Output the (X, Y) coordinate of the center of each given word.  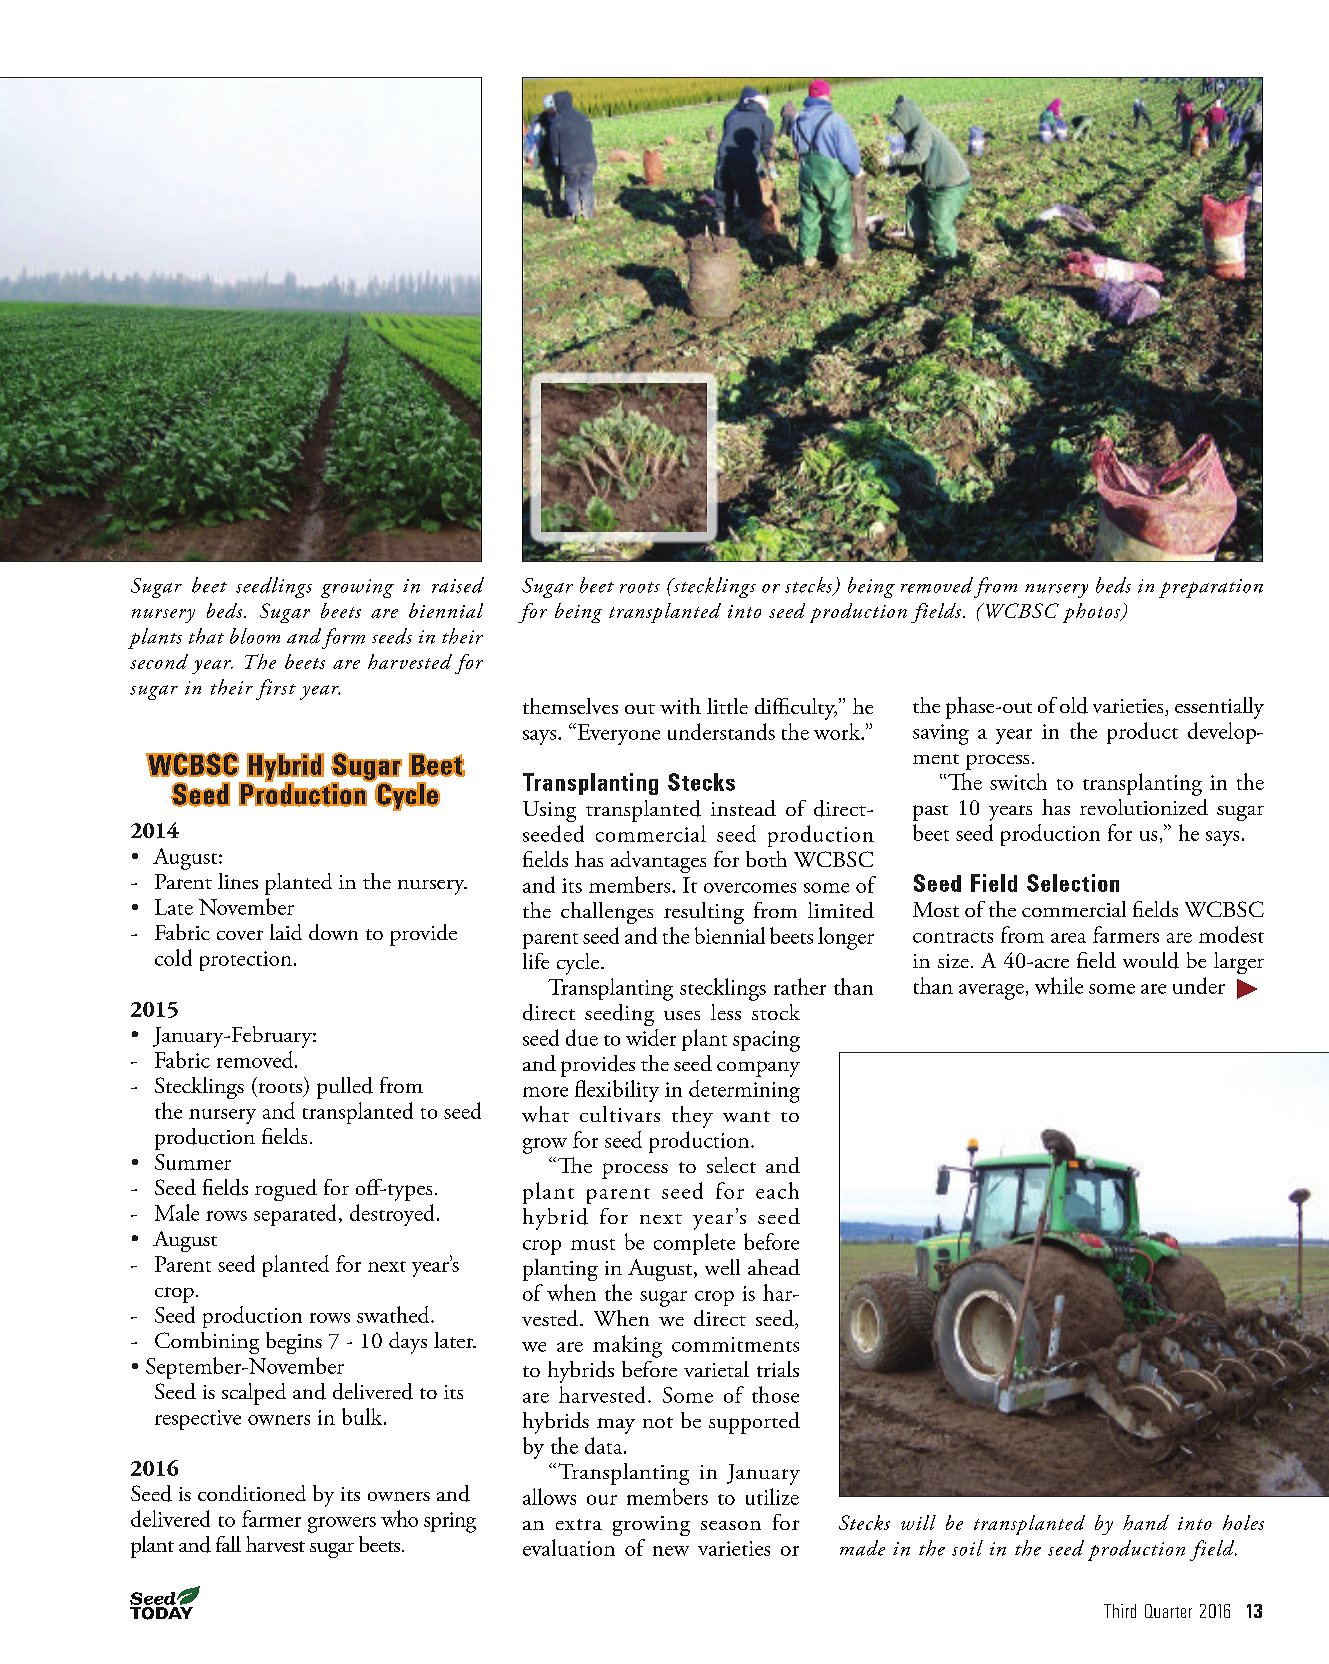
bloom (255, 636)
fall (228, 1544)
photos (1092, 613)
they (692, 1117)
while (1059, 985)
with (680, 706)
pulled (345, 1088)
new (671, 1551)
